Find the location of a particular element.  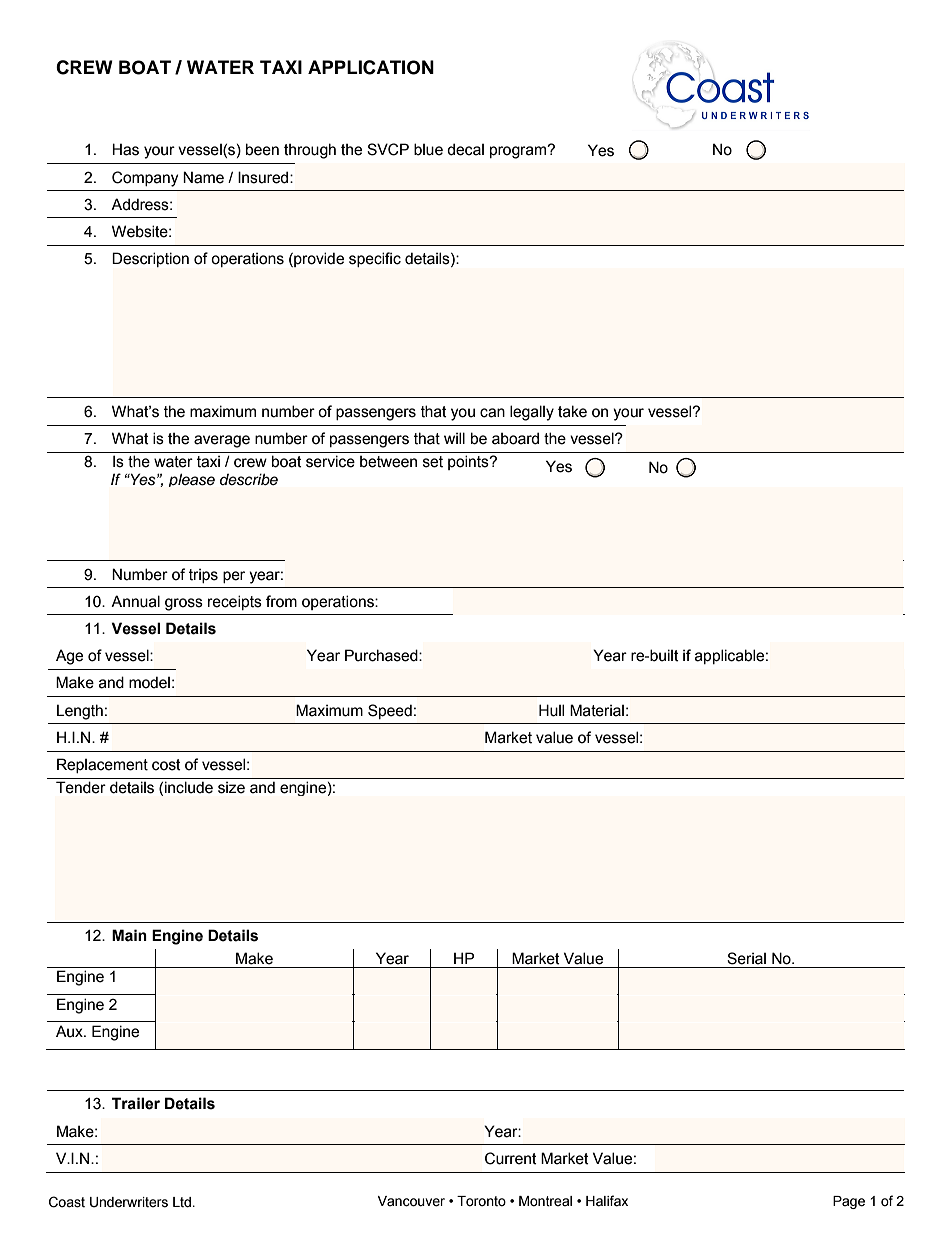

decal is located at coordinates (465, 149).
